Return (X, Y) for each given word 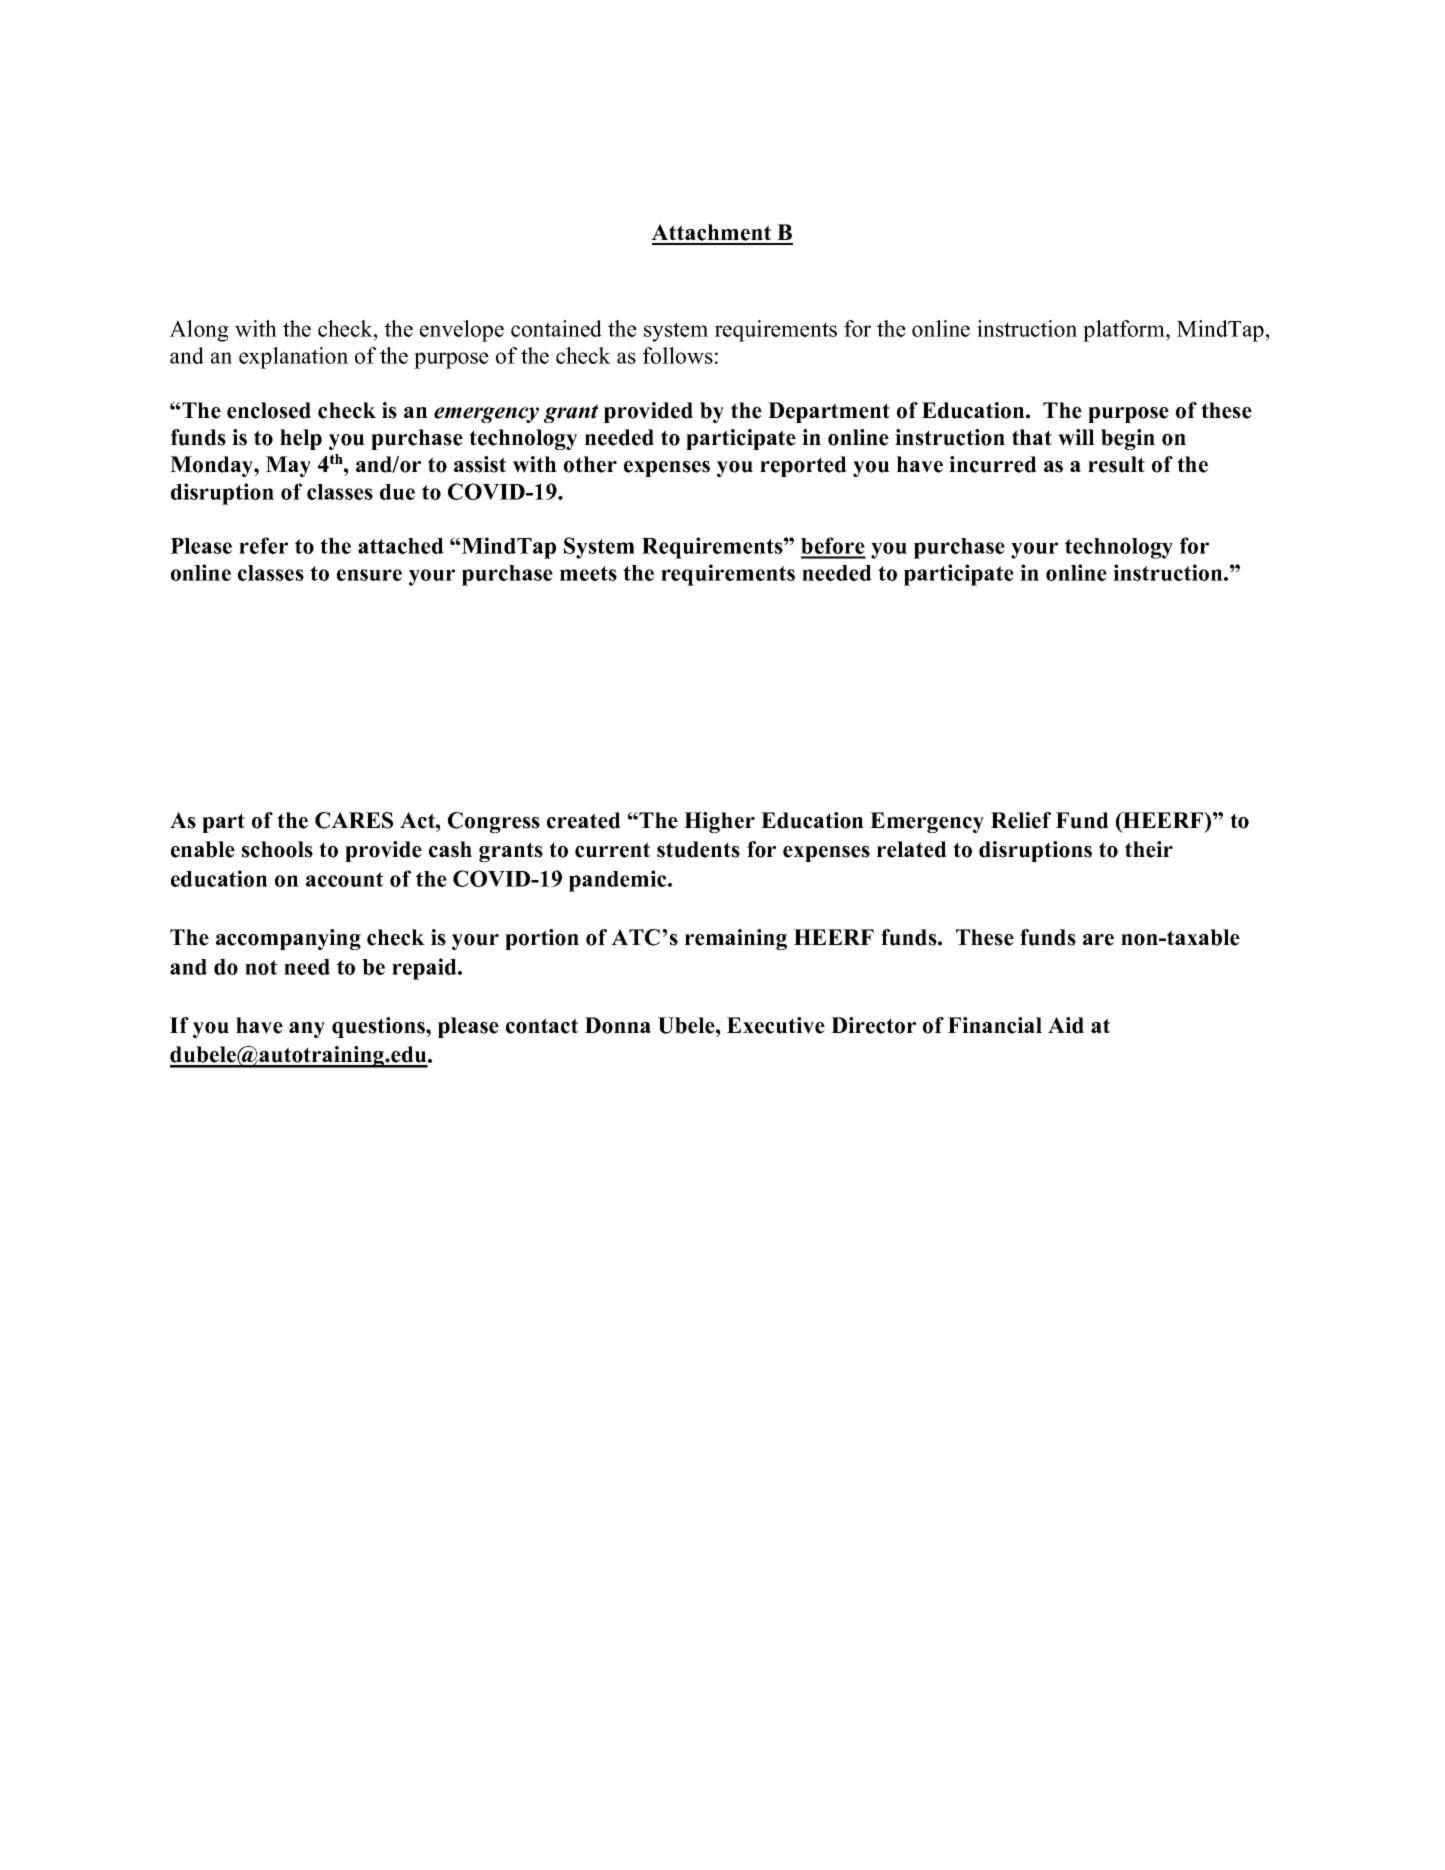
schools (277, 849)
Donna (618, 1025)
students (698, 849)
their (1149, 849)
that (1032, 437)
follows (678, 355)
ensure (369, 575)
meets (588, 573)
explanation (293, 358)
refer (263, 545)
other (590, 464)
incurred (993, 464)
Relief (1021, 820)
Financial (995, 1025)
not (261, 967)
